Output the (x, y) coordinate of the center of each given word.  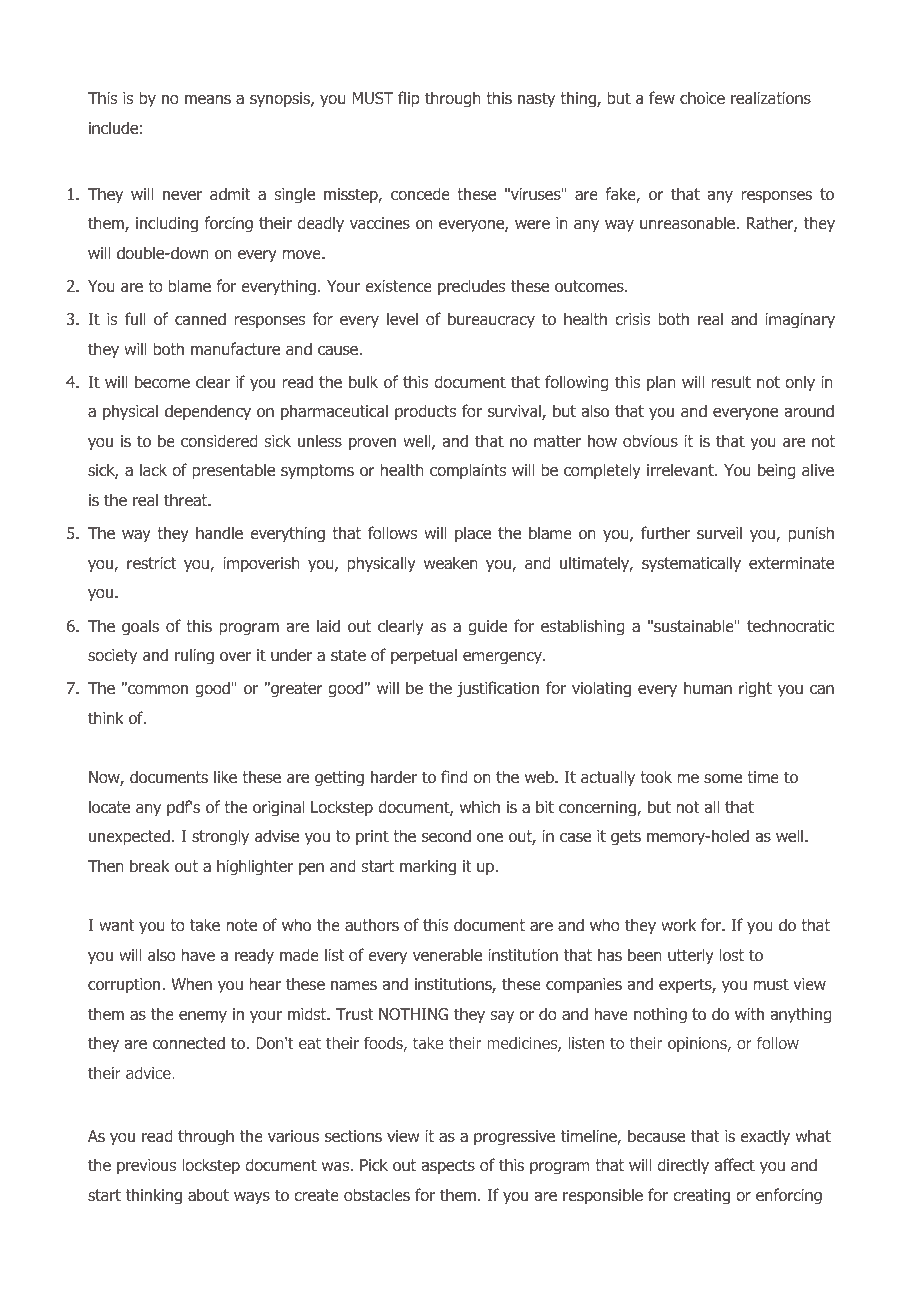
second (446, 835)
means (208, 99)
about (208, 1194)
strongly (220, 837)
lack (153, 469)
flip (409, 99)
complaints (468, 471)
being (776, 471)
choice (702, 97)
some (723, 778)
